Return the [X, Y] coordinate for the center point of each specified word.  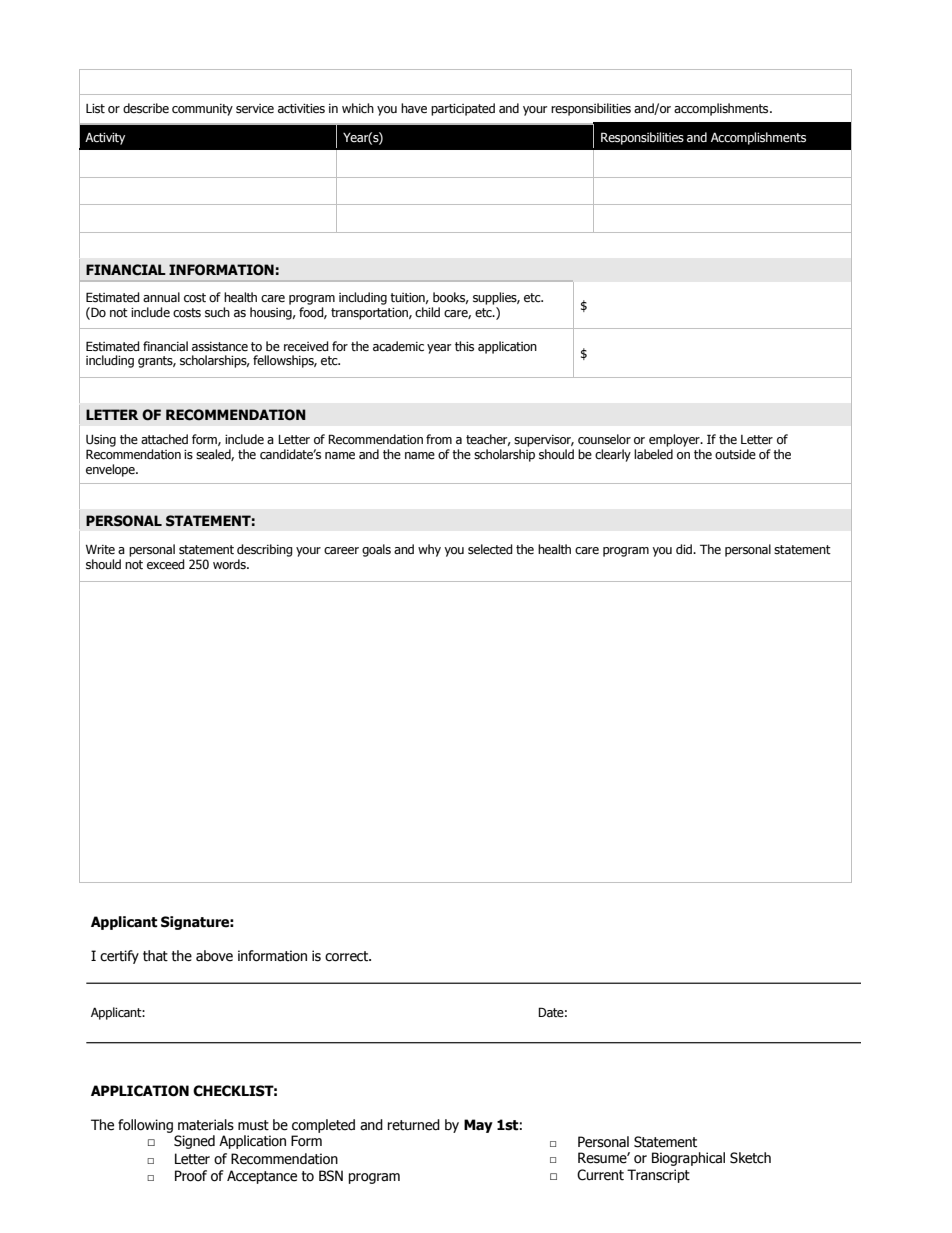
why [429, 550]
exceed [166, 564]
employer [675, 440]
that [155, 956]
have [414, 108]
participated [463, 109]
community [202, 110]
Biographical [688, 1159]
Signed [194, 1142]
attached [164, 439]
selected [490, 549]
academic [398, 346]
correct [348, 956]
